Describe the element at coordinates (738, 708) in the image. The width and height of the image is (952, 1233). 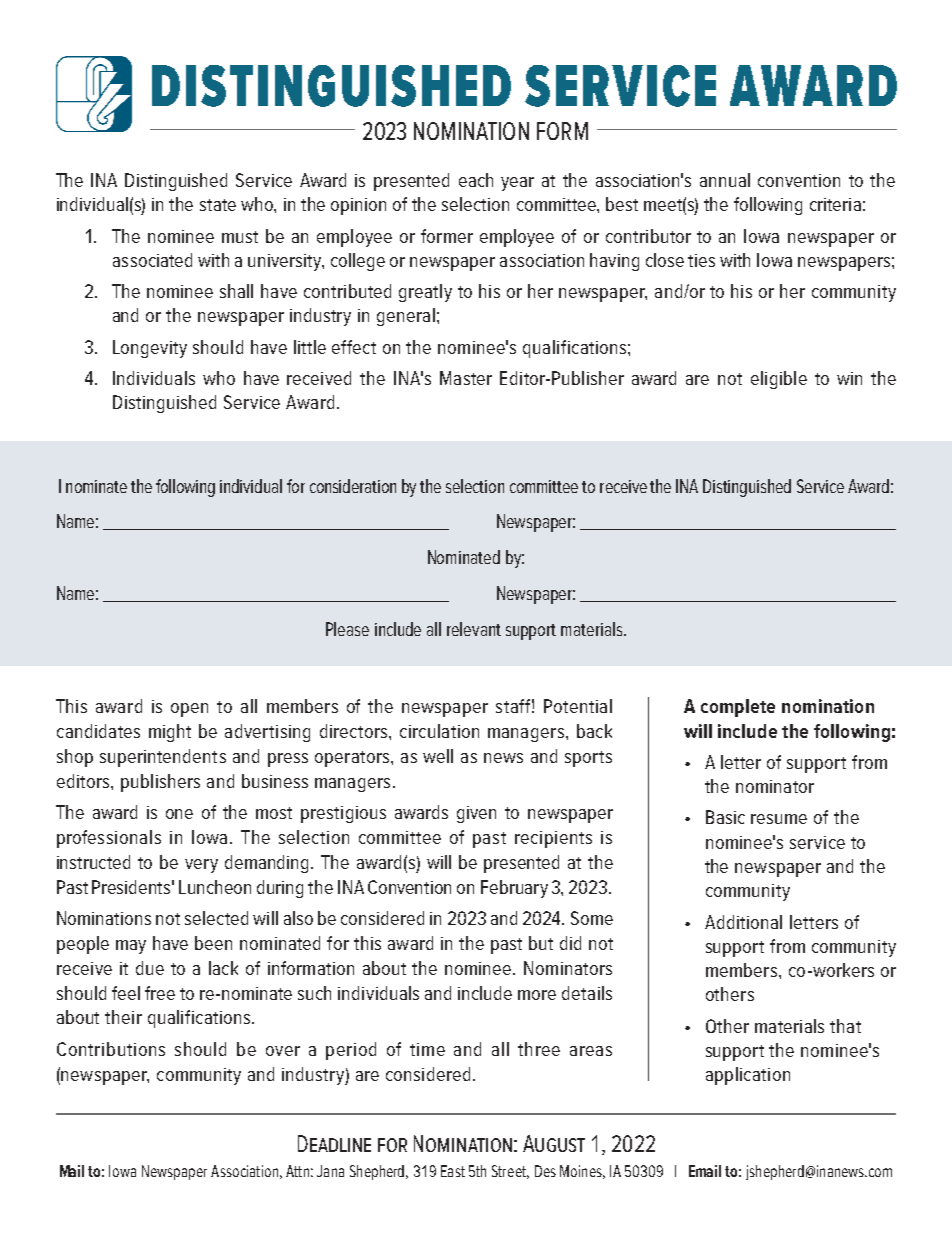
I see `complete` at that location.
